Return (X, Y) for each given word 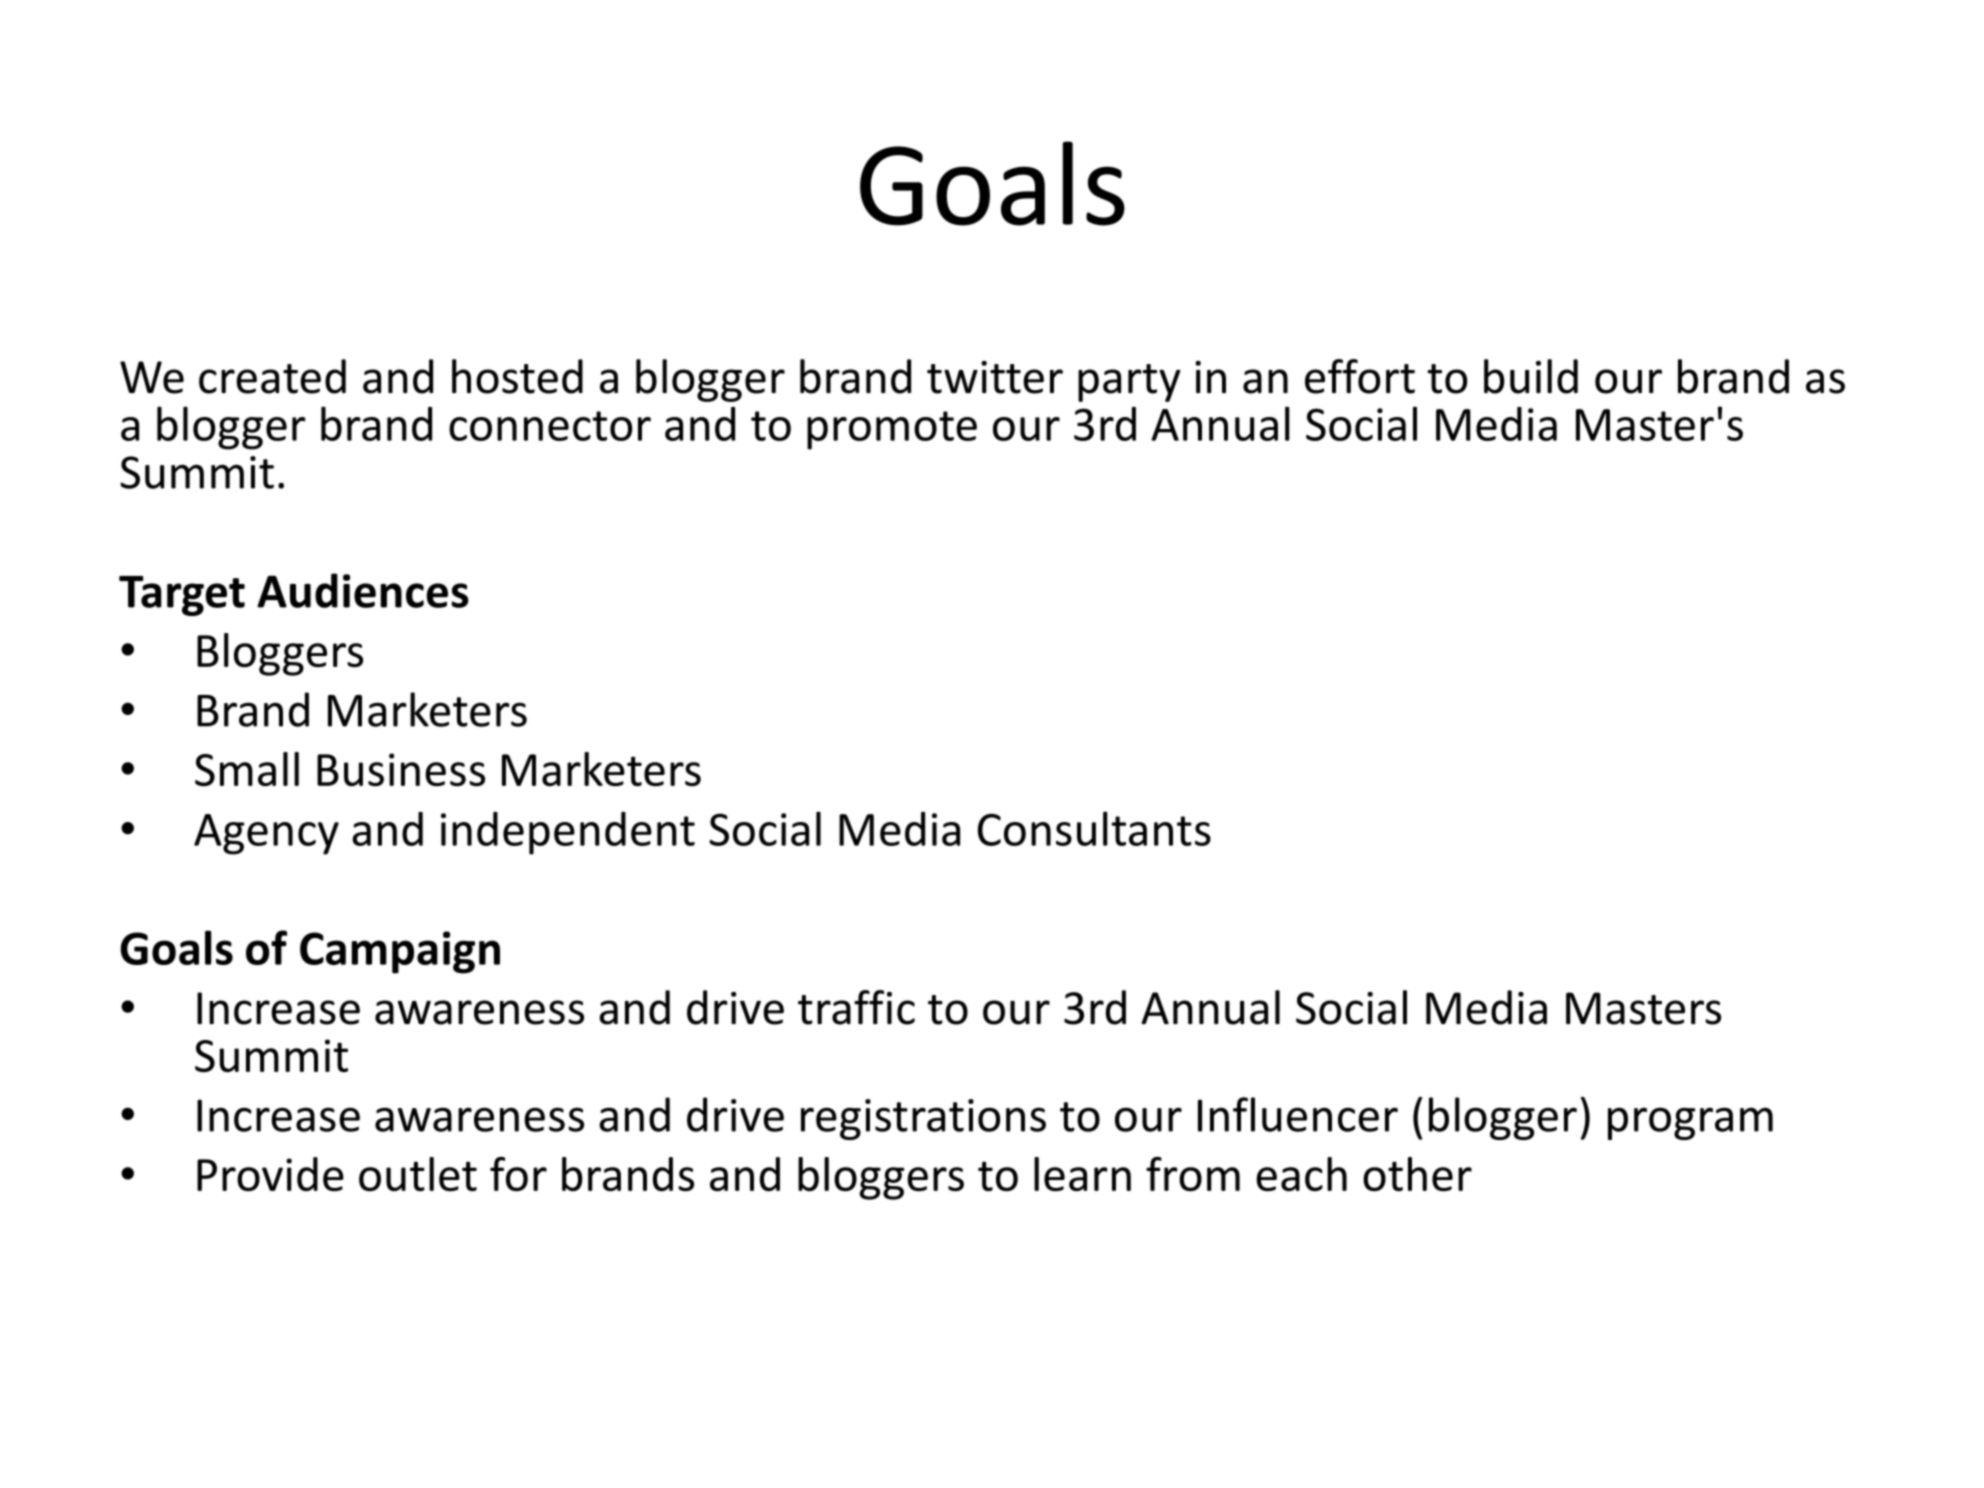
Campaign (400, 952)
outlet (418, 1174)
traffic (856, 1007)
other (1417, 1174)
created (272, 376)
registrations (923, 1119)
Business (401, 769)
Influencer (1298, 1114)
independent (568, 833)
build (1531, 376)
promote (892, 430)
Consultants (1094, 828)
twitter (995, 377)
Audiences (363, 590)
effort (1360, 376)
